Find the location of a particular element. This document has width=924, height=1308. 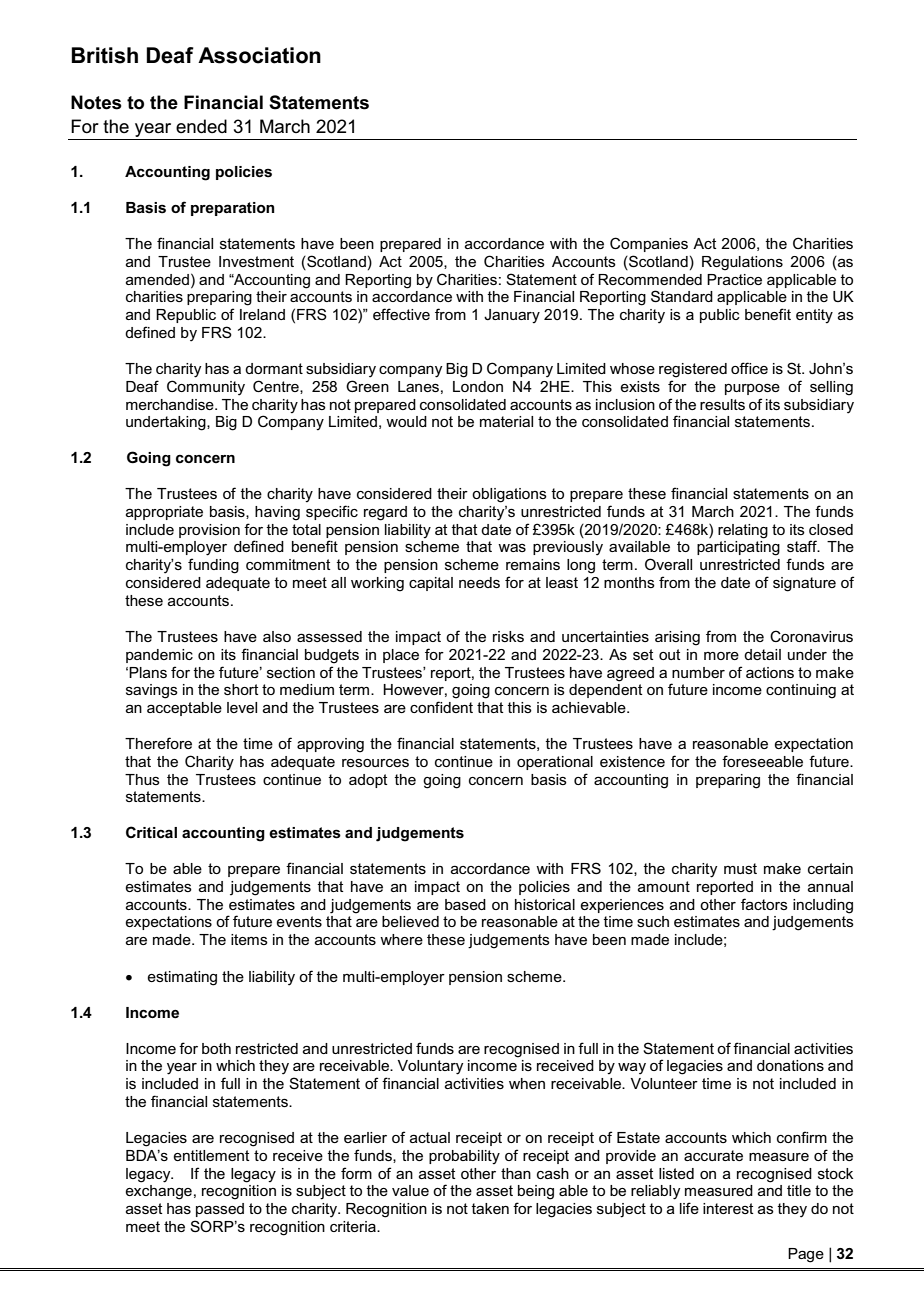

pandemic is located at coordinates (159, 656).
